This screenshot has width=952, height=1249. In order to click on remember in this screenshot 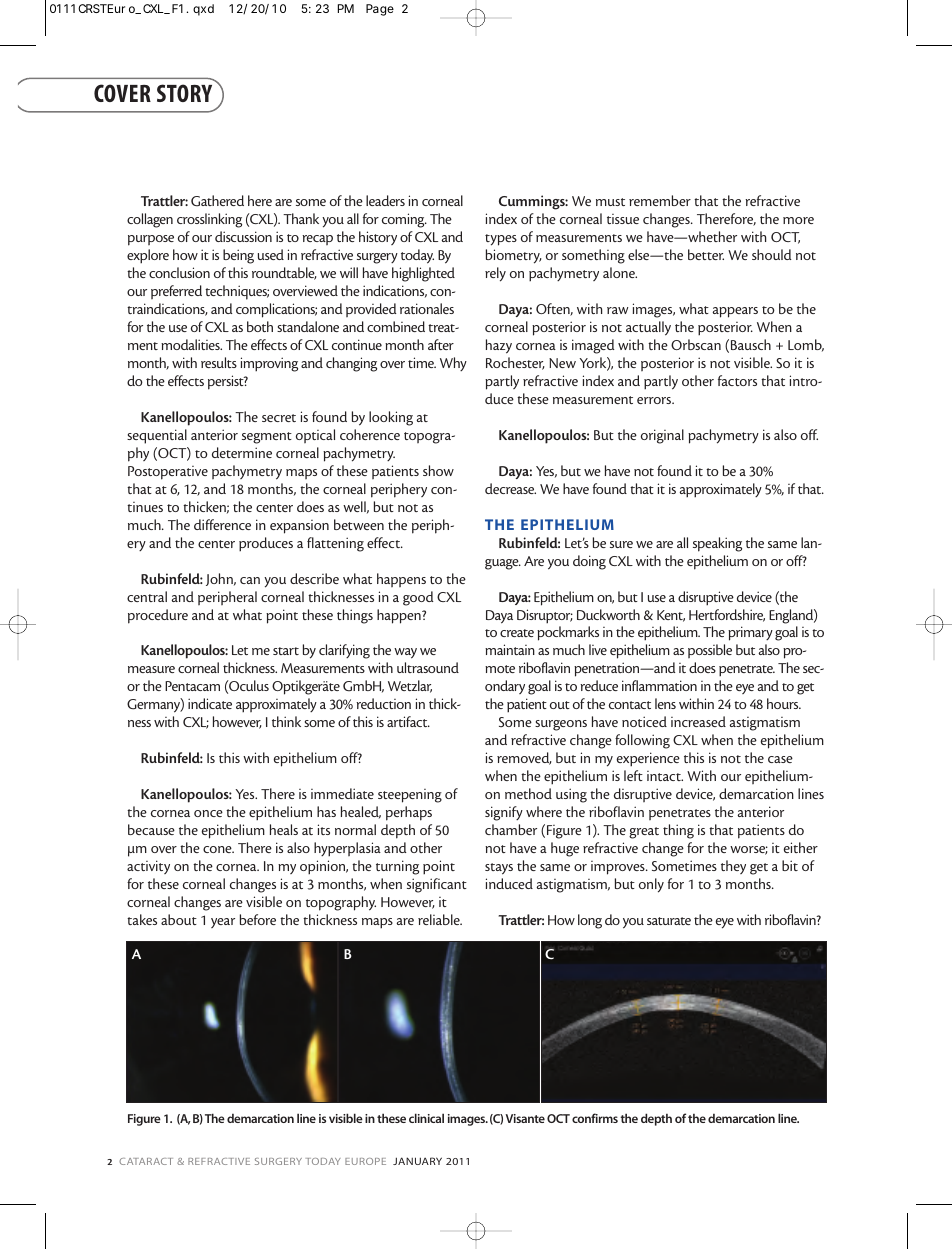, I will do `click(660, 200)`.
